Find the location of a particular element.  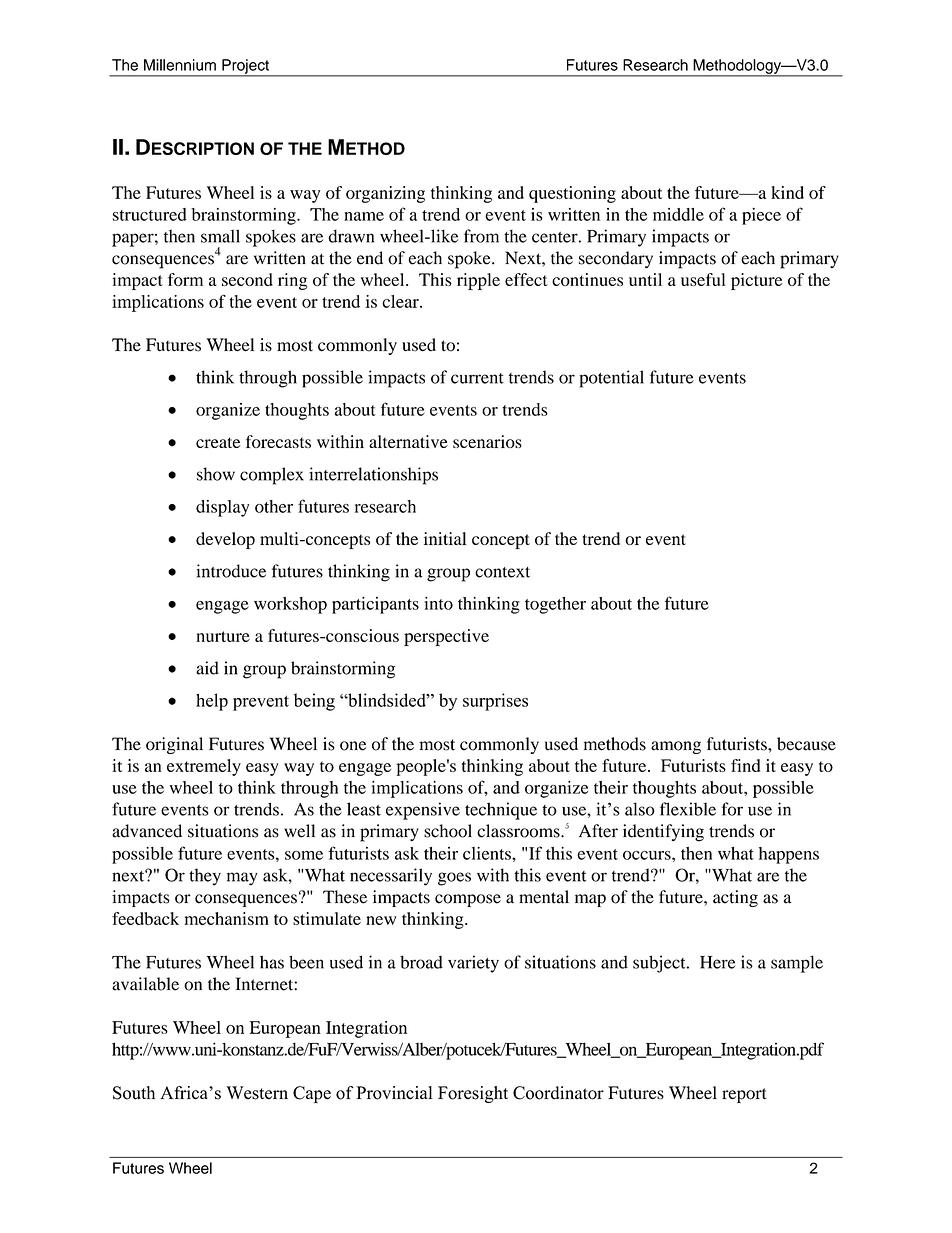

current is located at coordinates (477, 378).
